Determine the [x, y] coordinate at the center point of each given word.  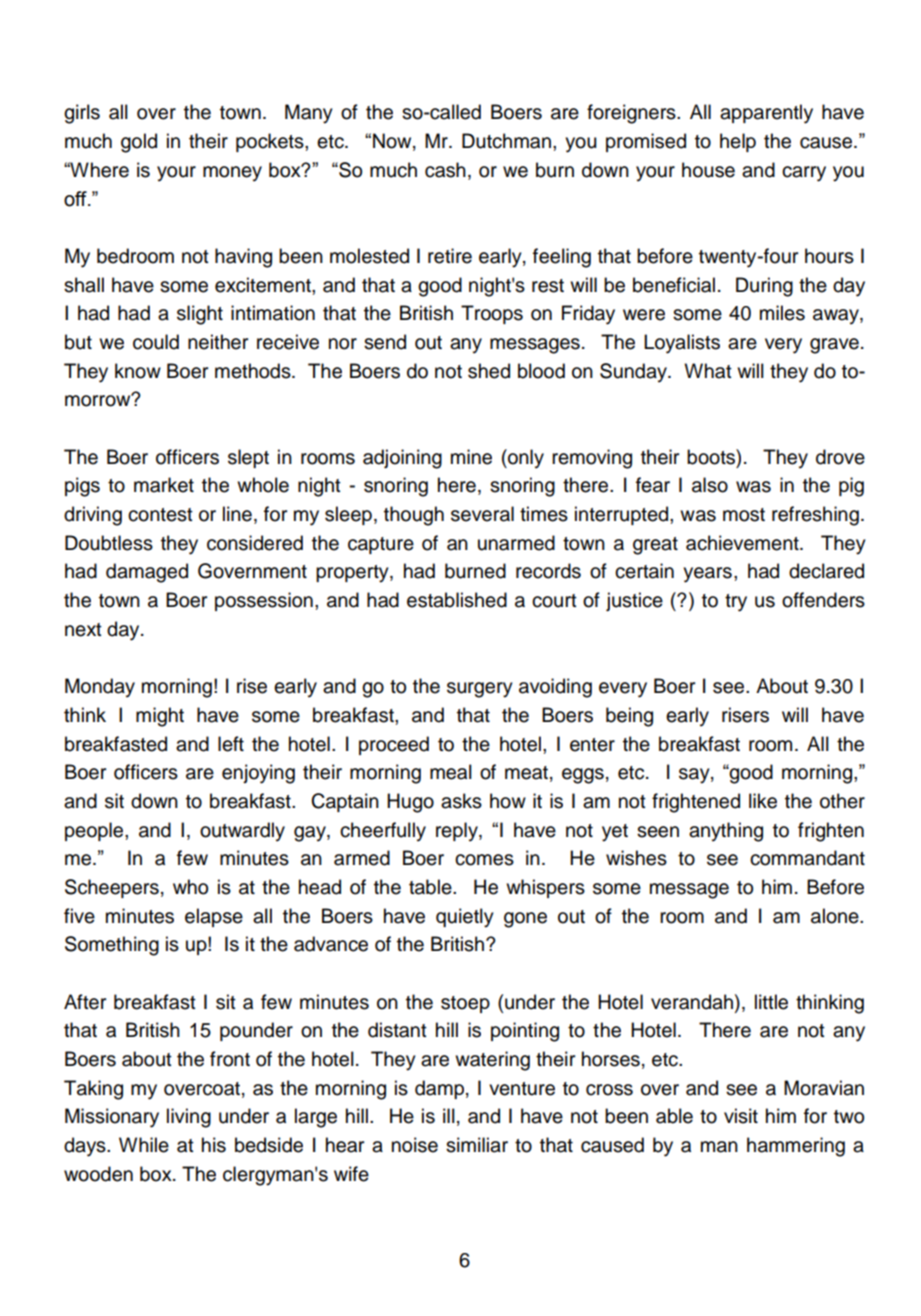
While [144, 1145]
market [164, 485]
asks [461, 801]
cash [445, 170]
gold [139, 143]
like [763, 801]
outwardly [242, 832]
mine [471, 457]
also [710, 485]
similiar [477, 1145]
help [738, 142]
